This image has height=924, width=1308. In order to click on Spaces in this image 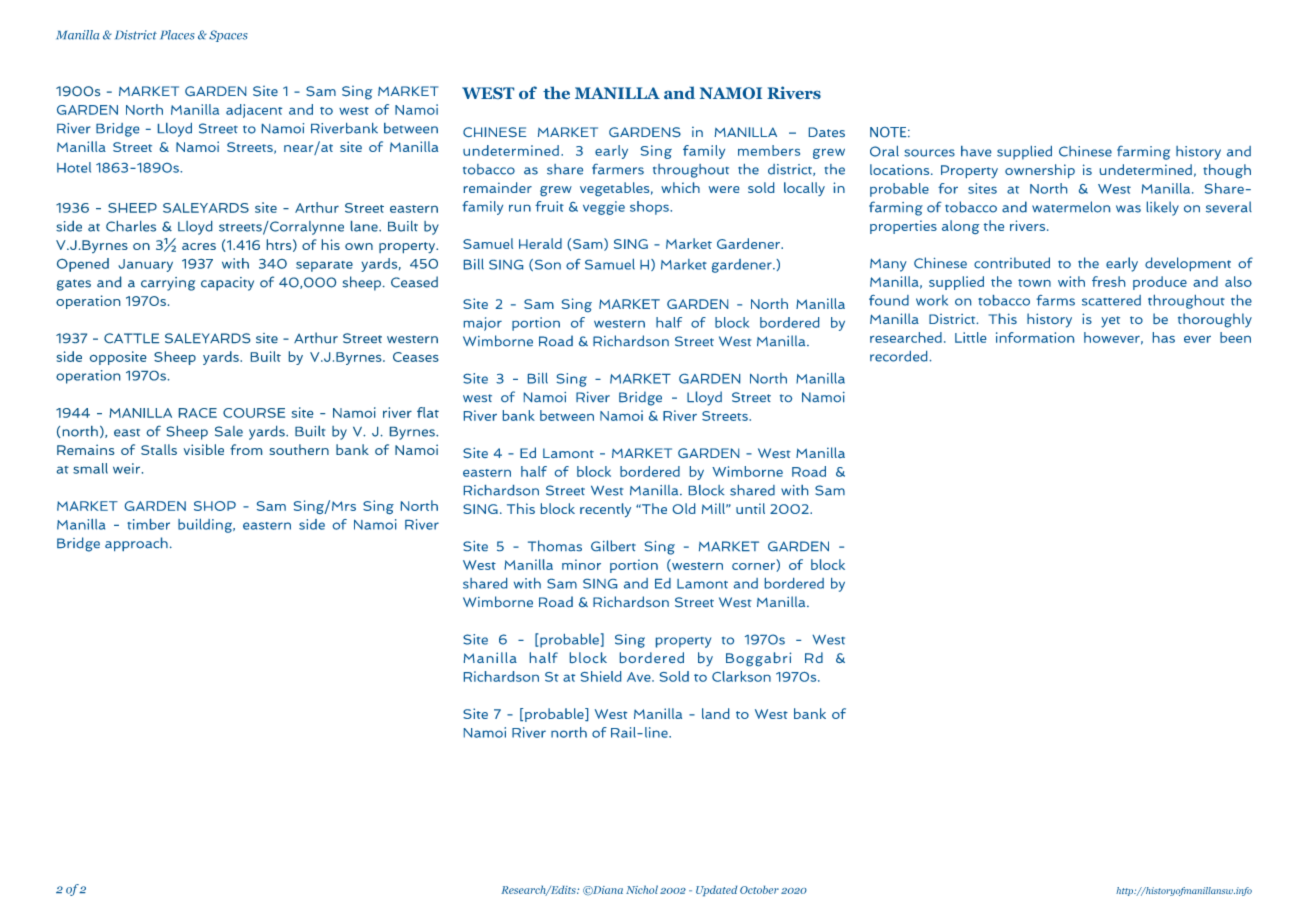, I will do `click(228, 36)`.
